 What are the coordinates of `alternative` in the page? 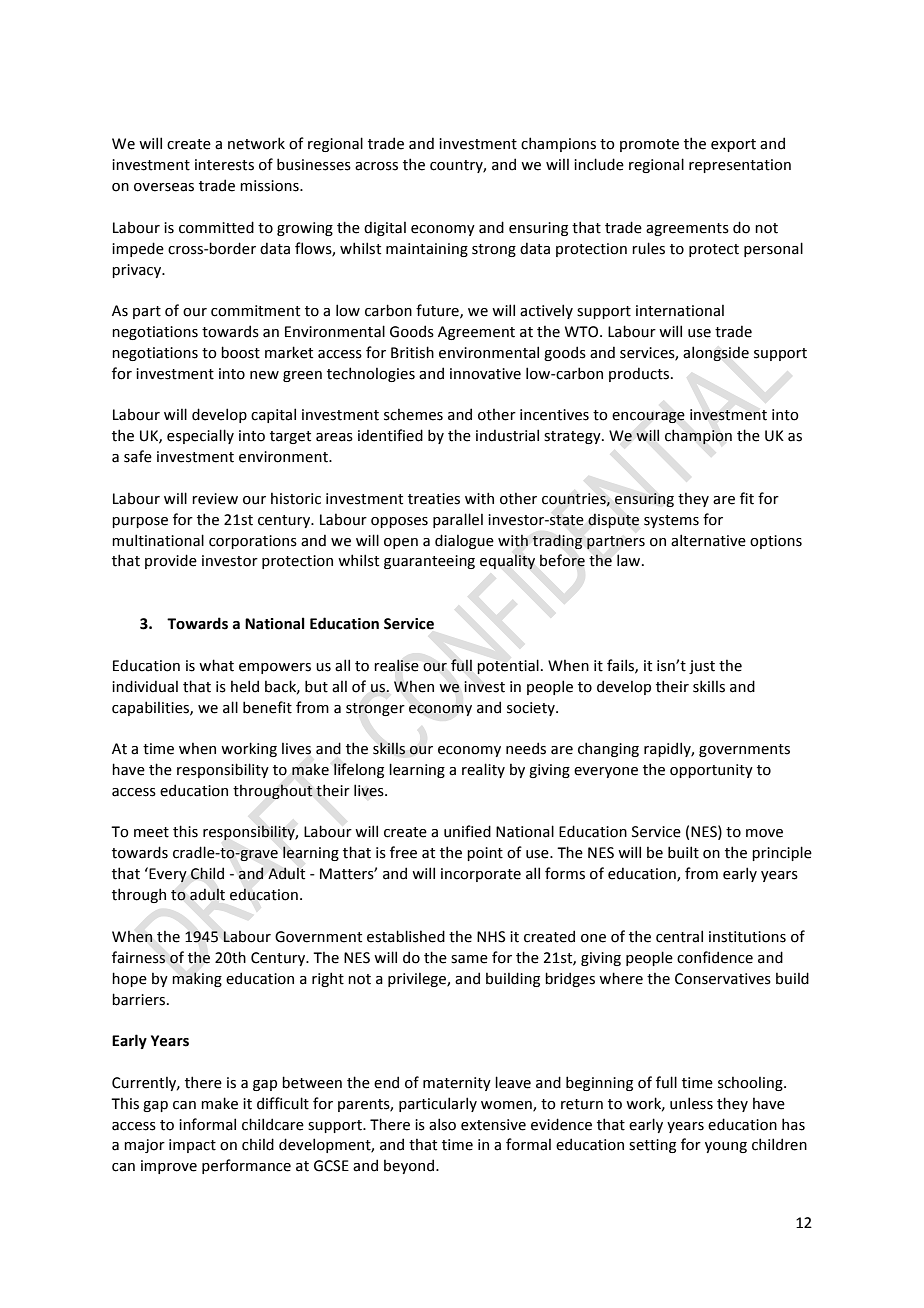 It's located at (708, 540).
